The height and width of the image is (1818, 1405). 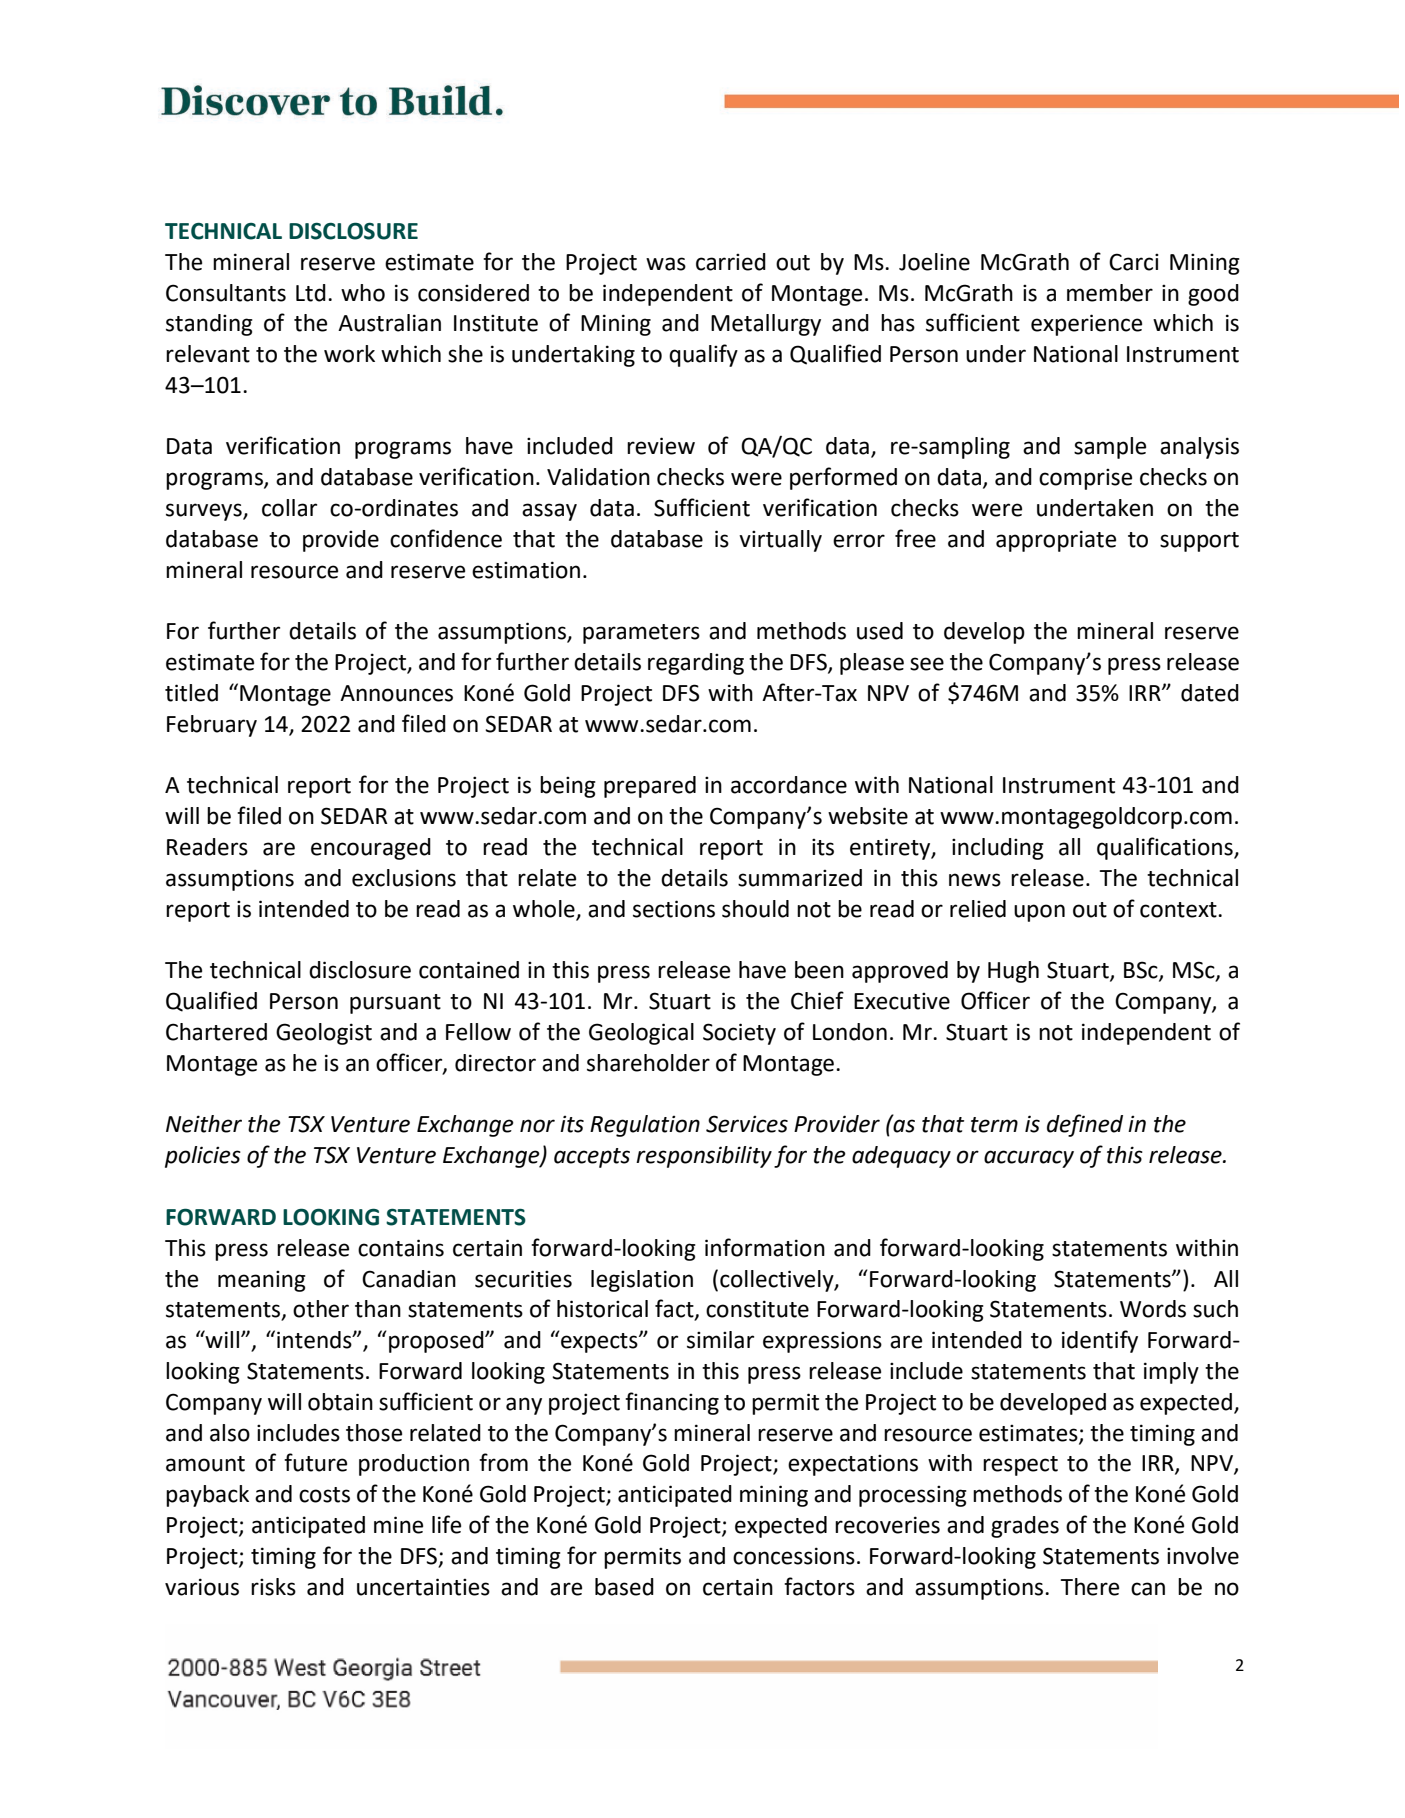 What do you see at coordinates (1039, 913) in the image?
I see `upon` at bounding box center [1039, 913].
